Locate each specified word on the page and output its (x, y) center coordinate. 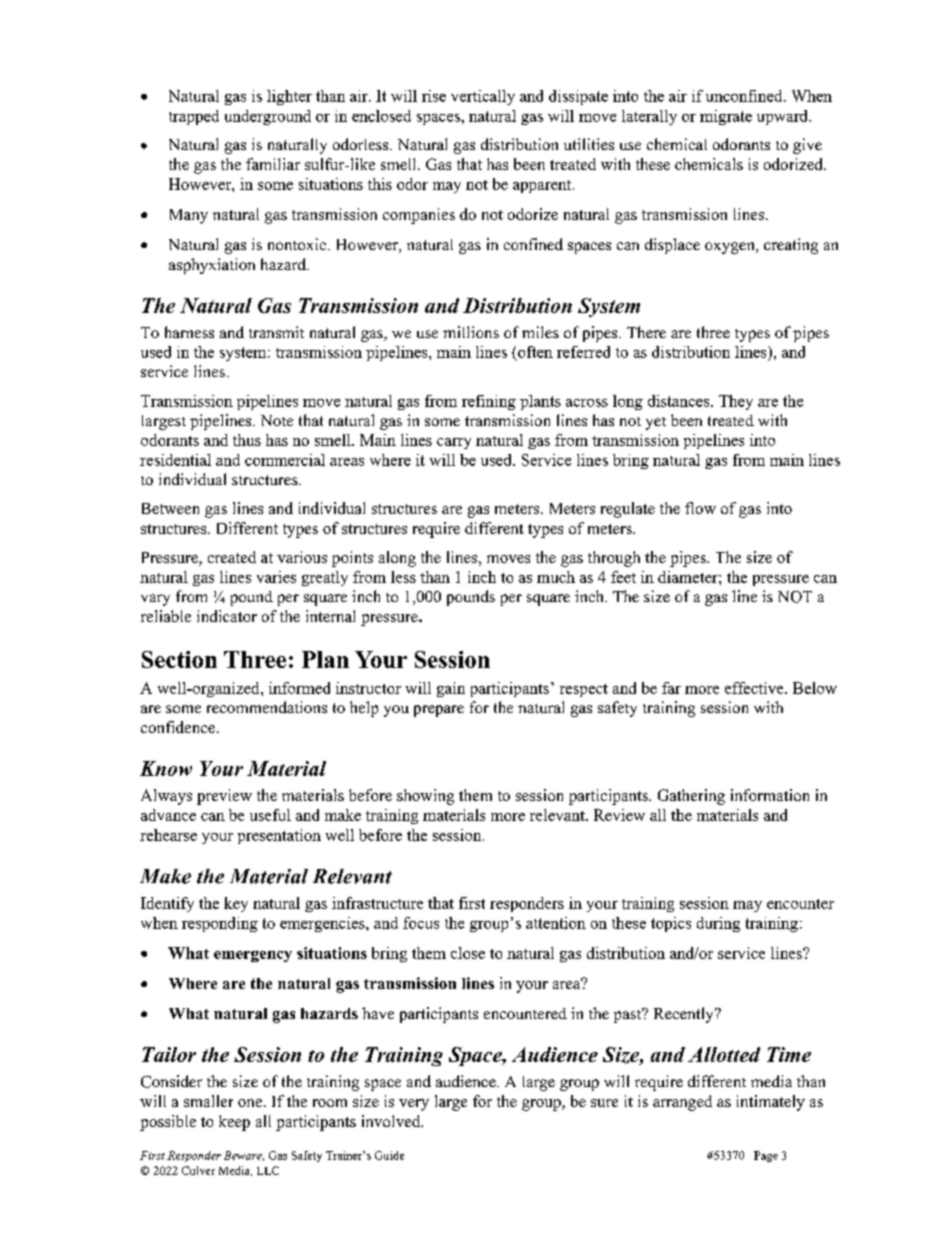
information (770, 795)
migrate (726, 117)
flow (700, 508)
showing (425, 797)
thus (247, 440)
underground (268, 117)
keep (234, 1123)
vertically (483, 97)
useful (270, 815)
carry (454, 443)
